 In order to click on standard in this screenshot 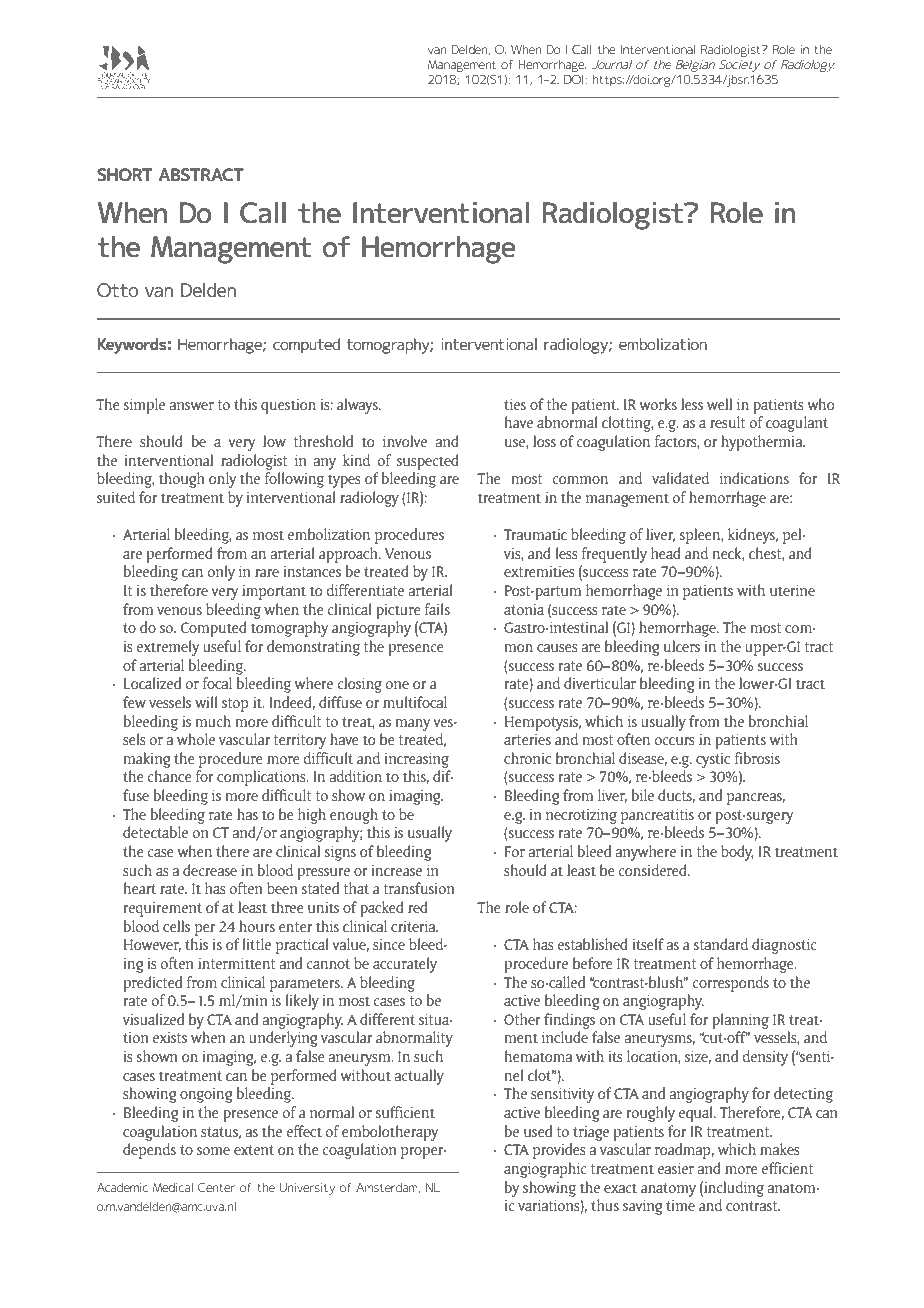, I will do `click(721, 944)`.
